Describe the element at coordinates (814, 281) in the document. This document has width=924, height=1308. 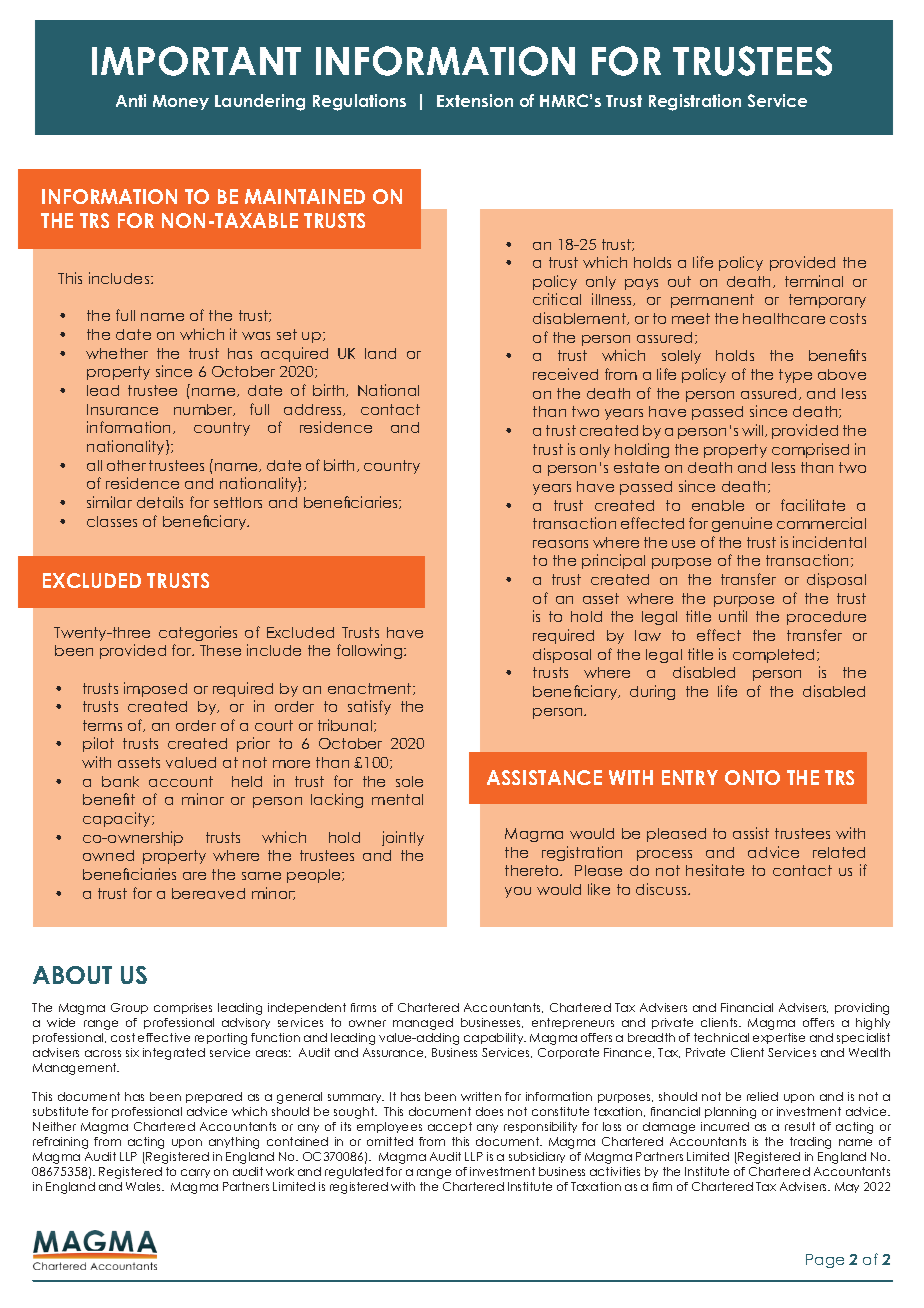
I see `terminal` at that location.
